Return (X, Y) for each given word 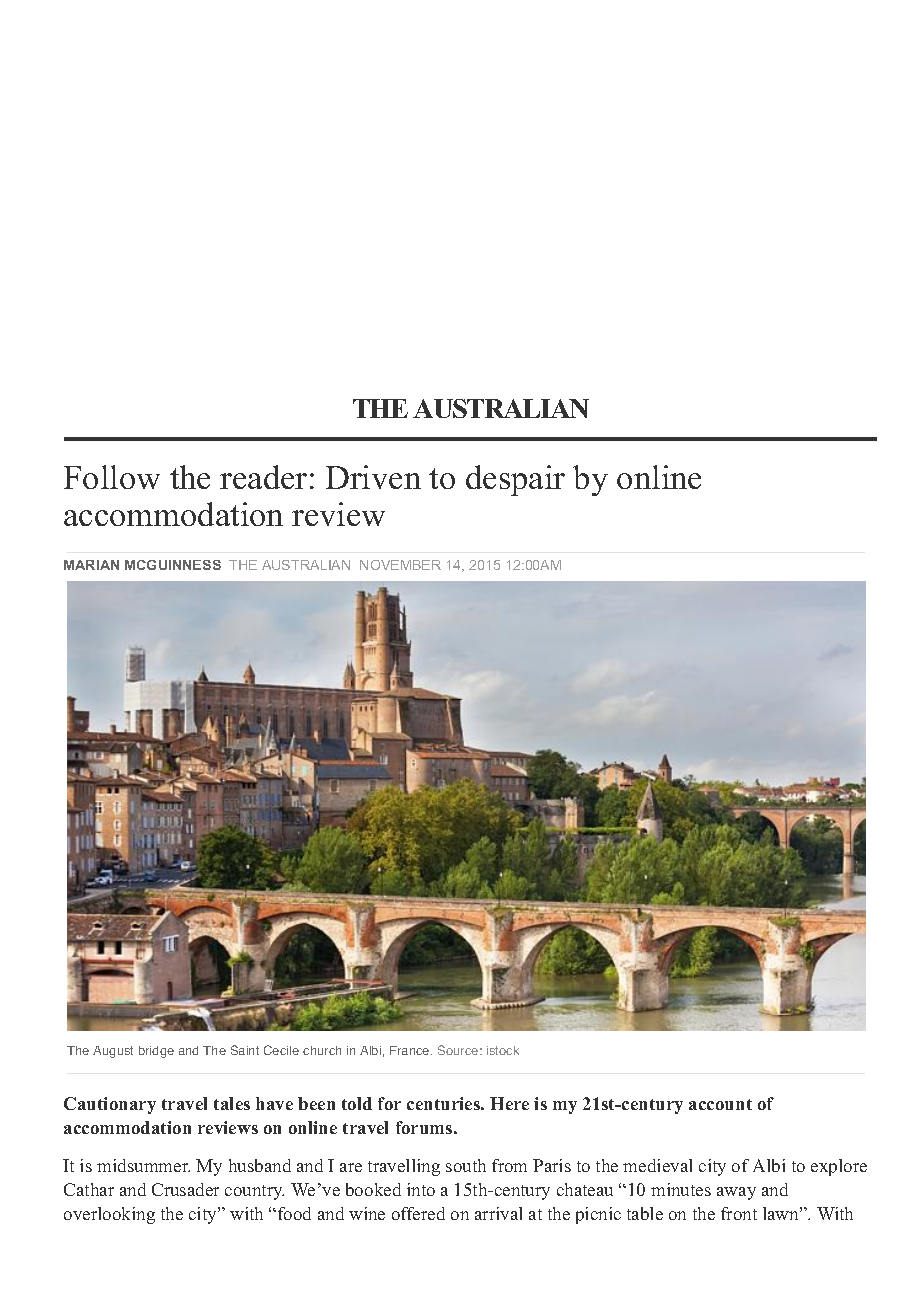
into (421, 1189)
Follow (112, 477)
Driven (373, 477)
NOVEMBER (400, 565)
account (720, 1104)
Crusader (185, 1189)
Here (509, 1103)
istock (503, 1050)
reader (263, 477)
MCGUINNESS (173, 565)
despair (515, 480)
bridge (156, 1052)
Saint (245, 1050)
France (411, 1050)
